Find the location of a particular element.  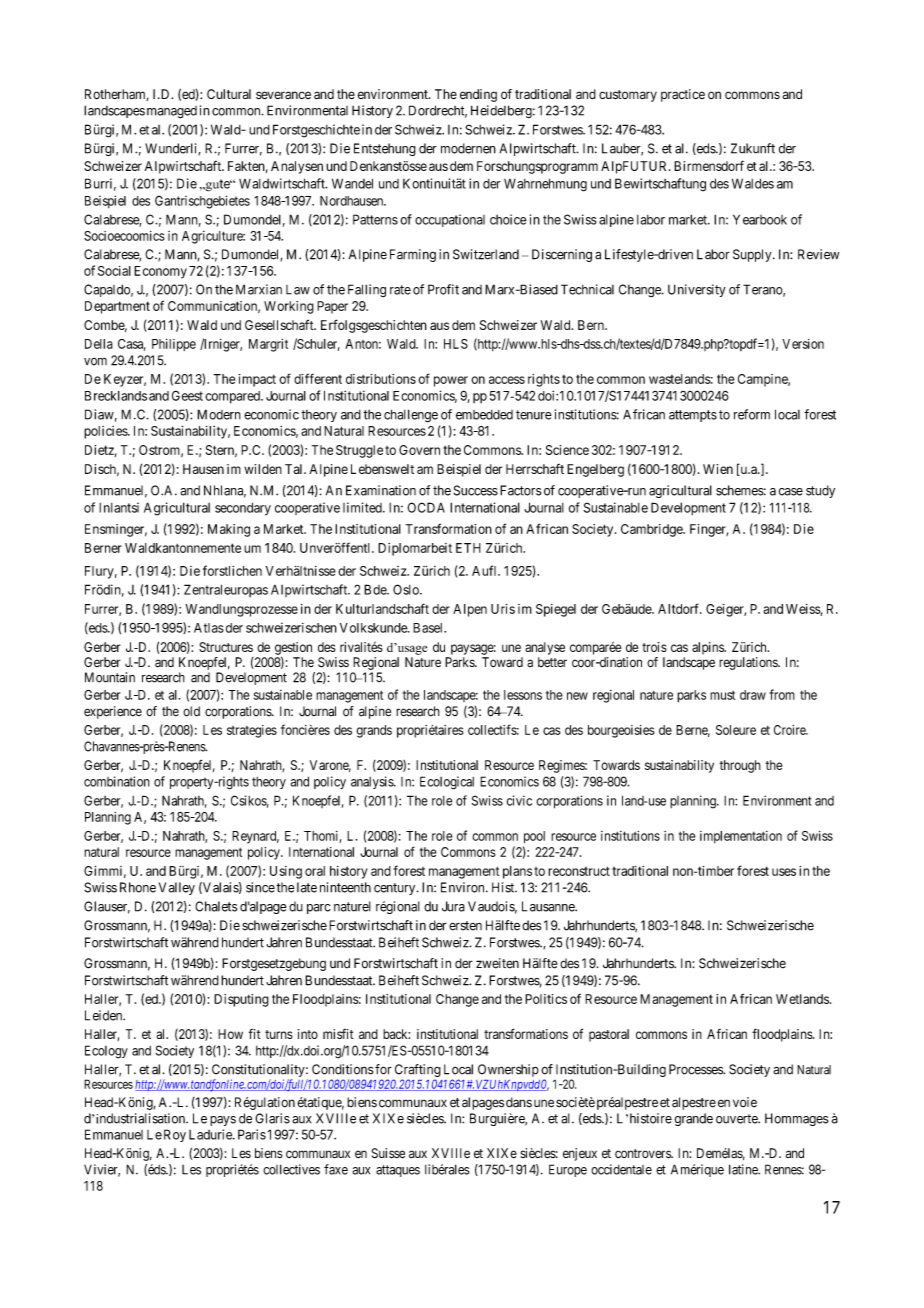

Paris is located at coordinates (252, 1134).
